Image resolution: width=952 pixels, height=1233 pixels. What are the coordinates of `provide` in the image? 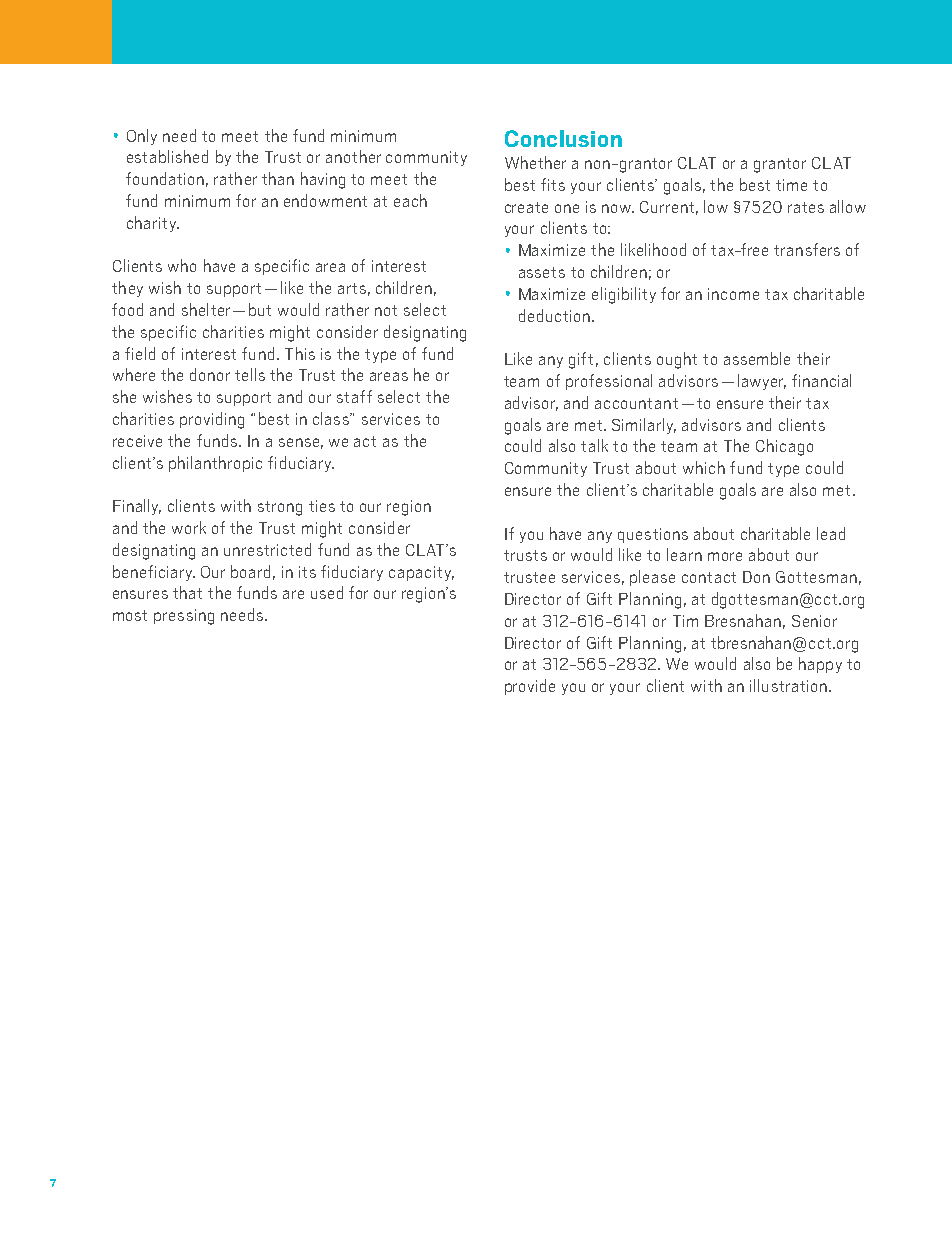 It's located at (530, 687).
